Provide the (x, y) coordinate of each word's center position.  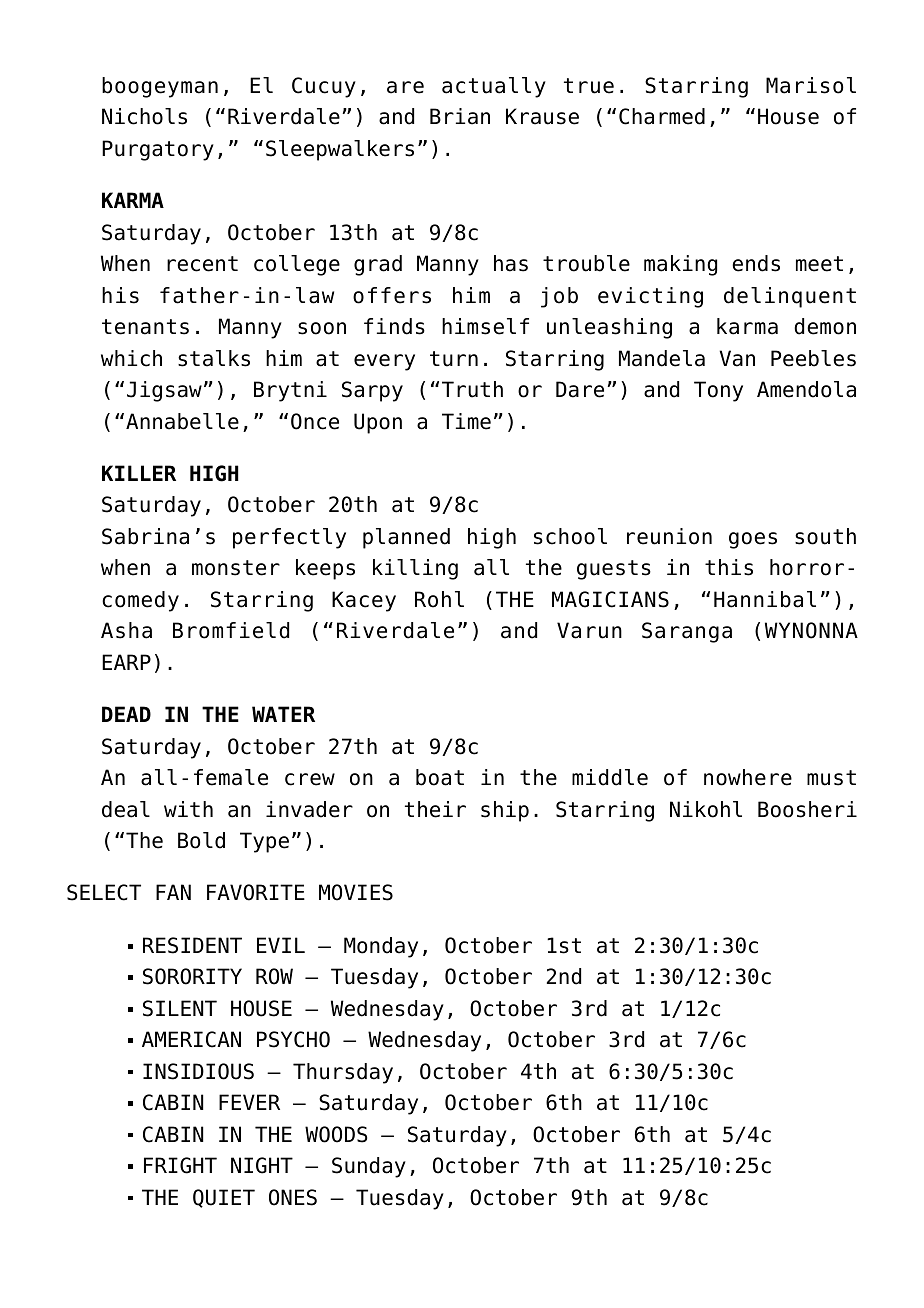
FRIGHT (180, 1165)
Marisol (811, 85)
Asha (126, 630)
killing (415, 569)
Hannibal (765, 599)
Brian (460, 116)
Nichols (144, 116)
